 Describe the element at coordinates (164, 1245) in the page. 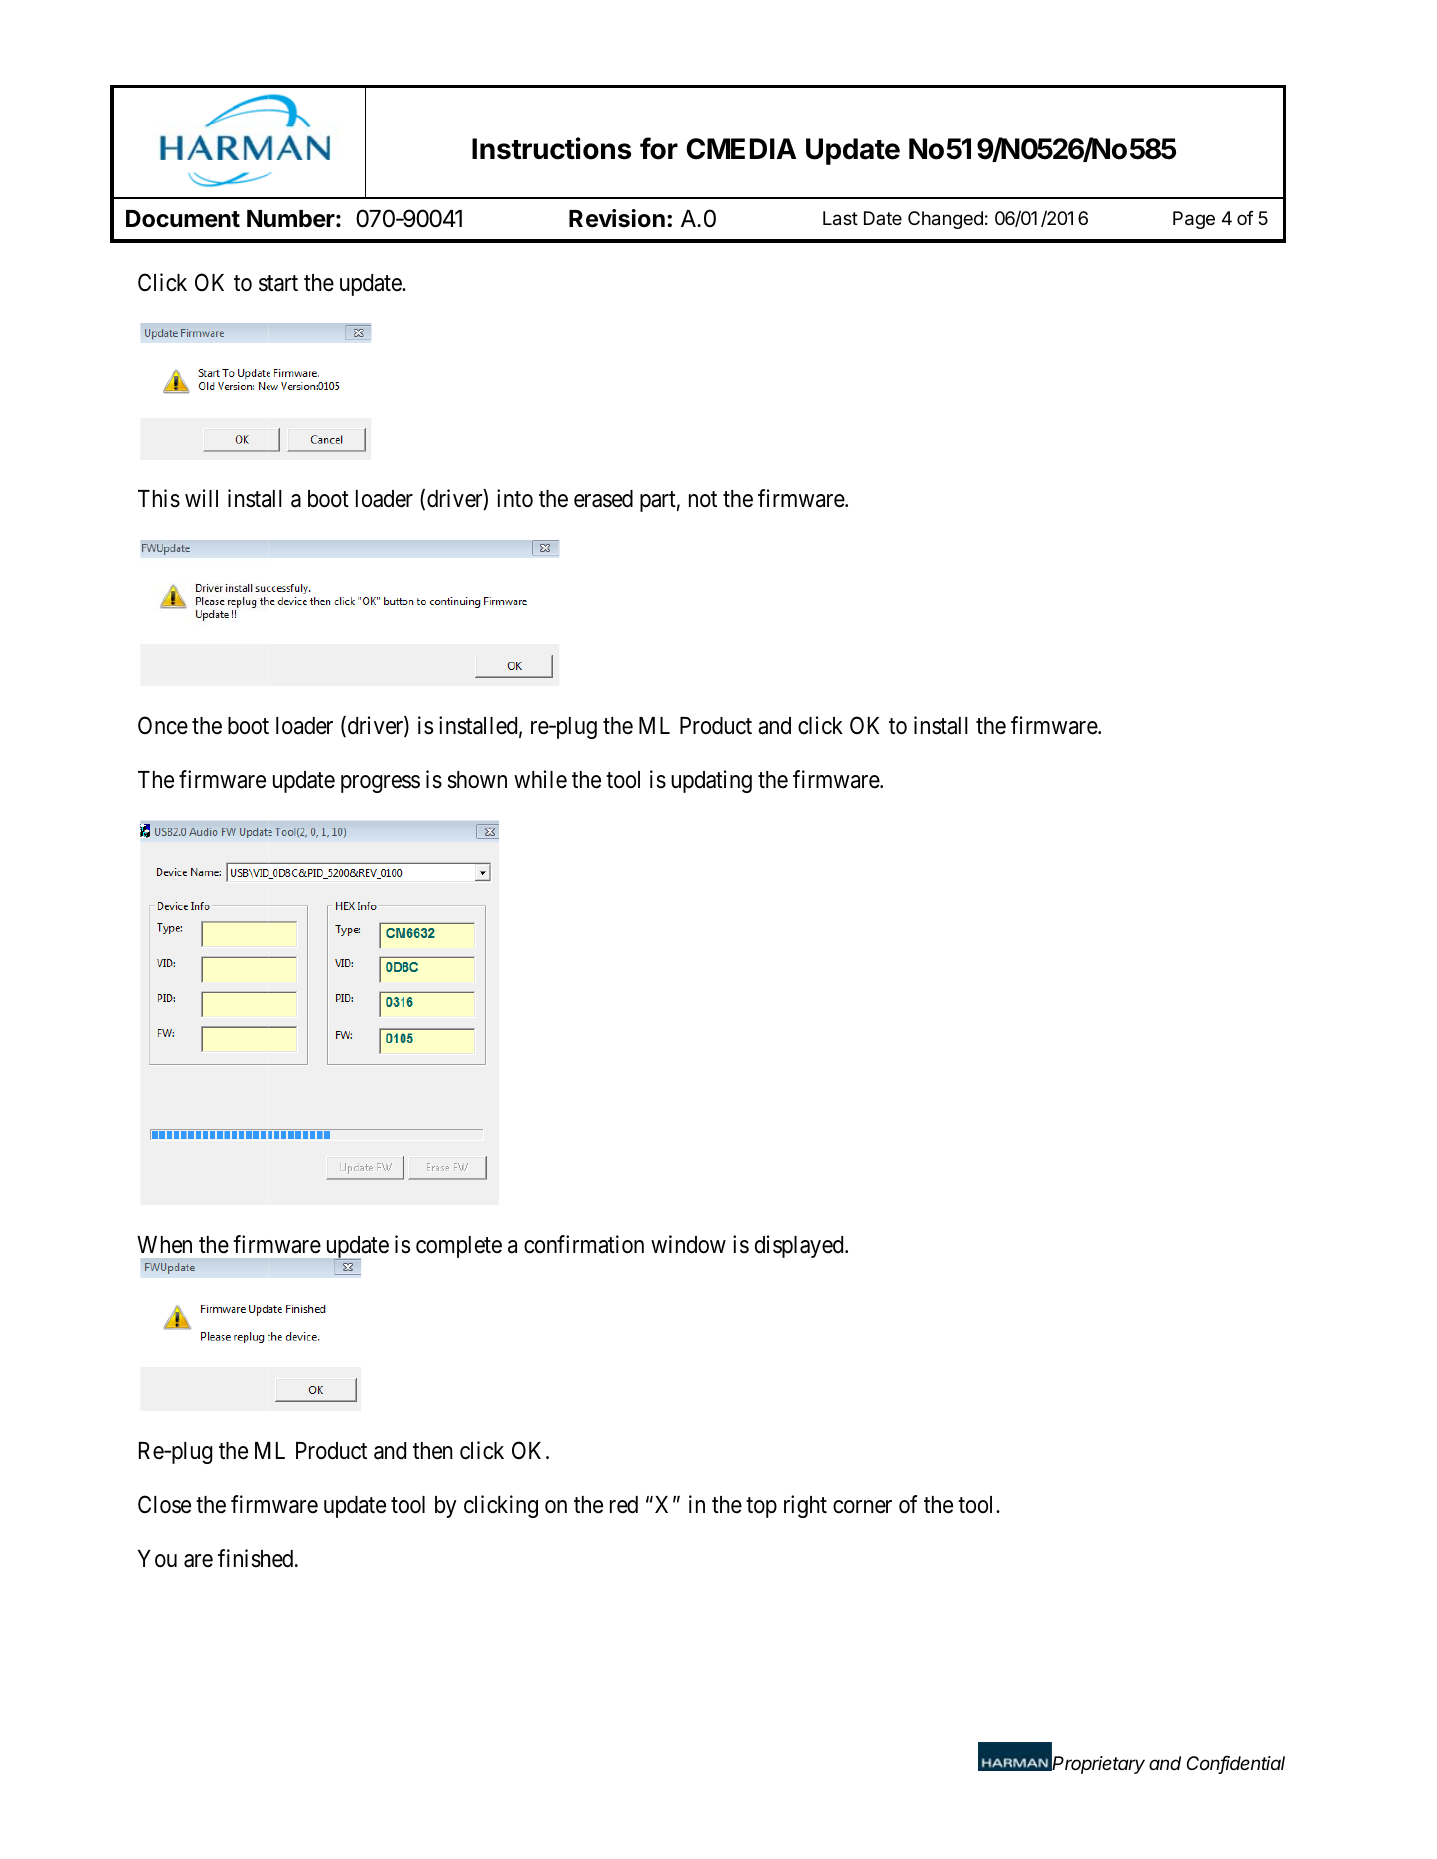

I see `When` at that location.
